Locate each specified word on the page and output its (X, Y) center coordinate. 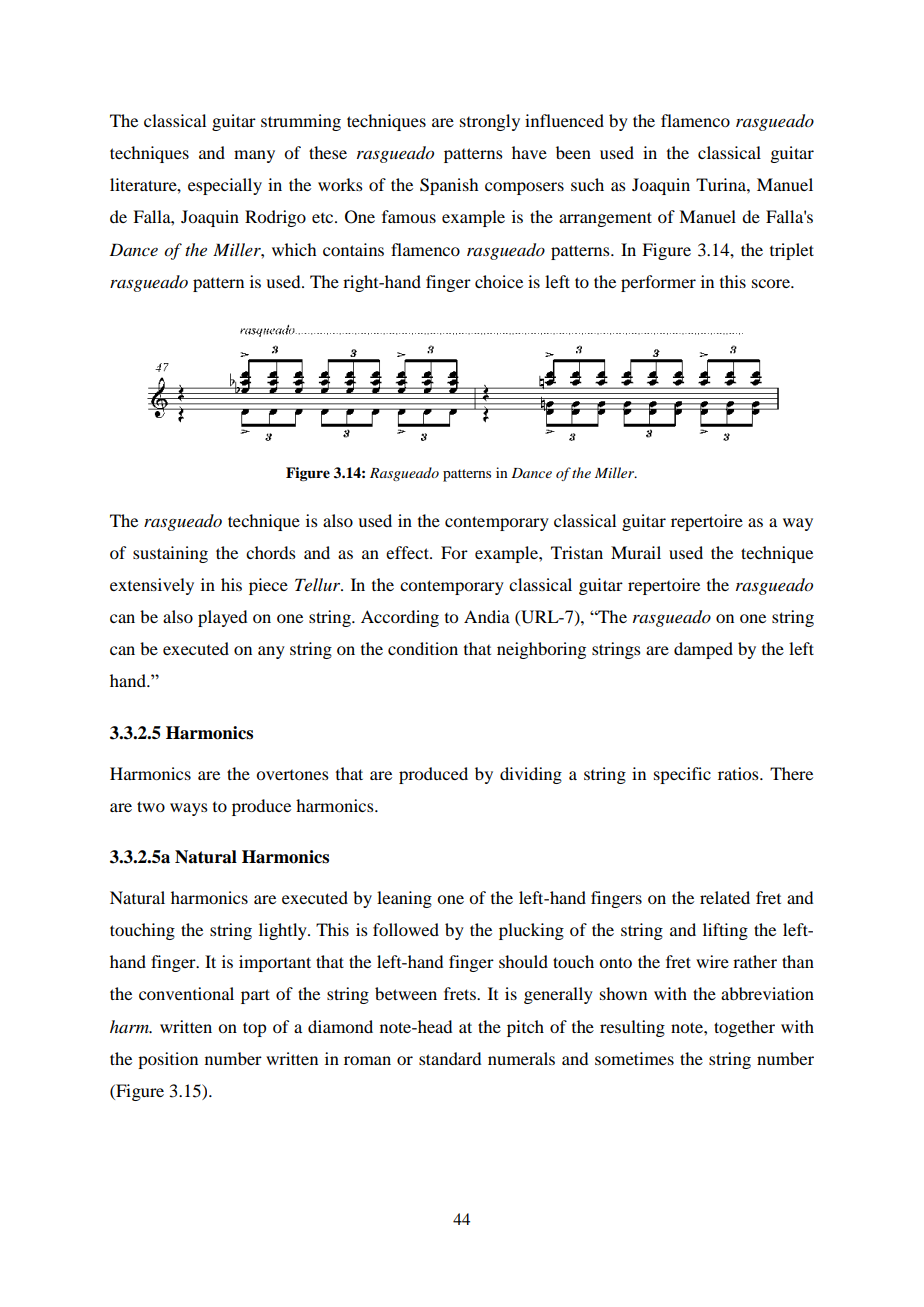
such (587, 184)
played (222, 618)
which (294, 249)
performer (658, 283)
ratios (739, 773)
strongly (490, 122)
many (254, 156)
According (400, 618)
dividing (531, 775)
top (254, 1029)
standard (450, 1058)
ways (189, 809)
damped (703, 650)
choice (499, 281)
